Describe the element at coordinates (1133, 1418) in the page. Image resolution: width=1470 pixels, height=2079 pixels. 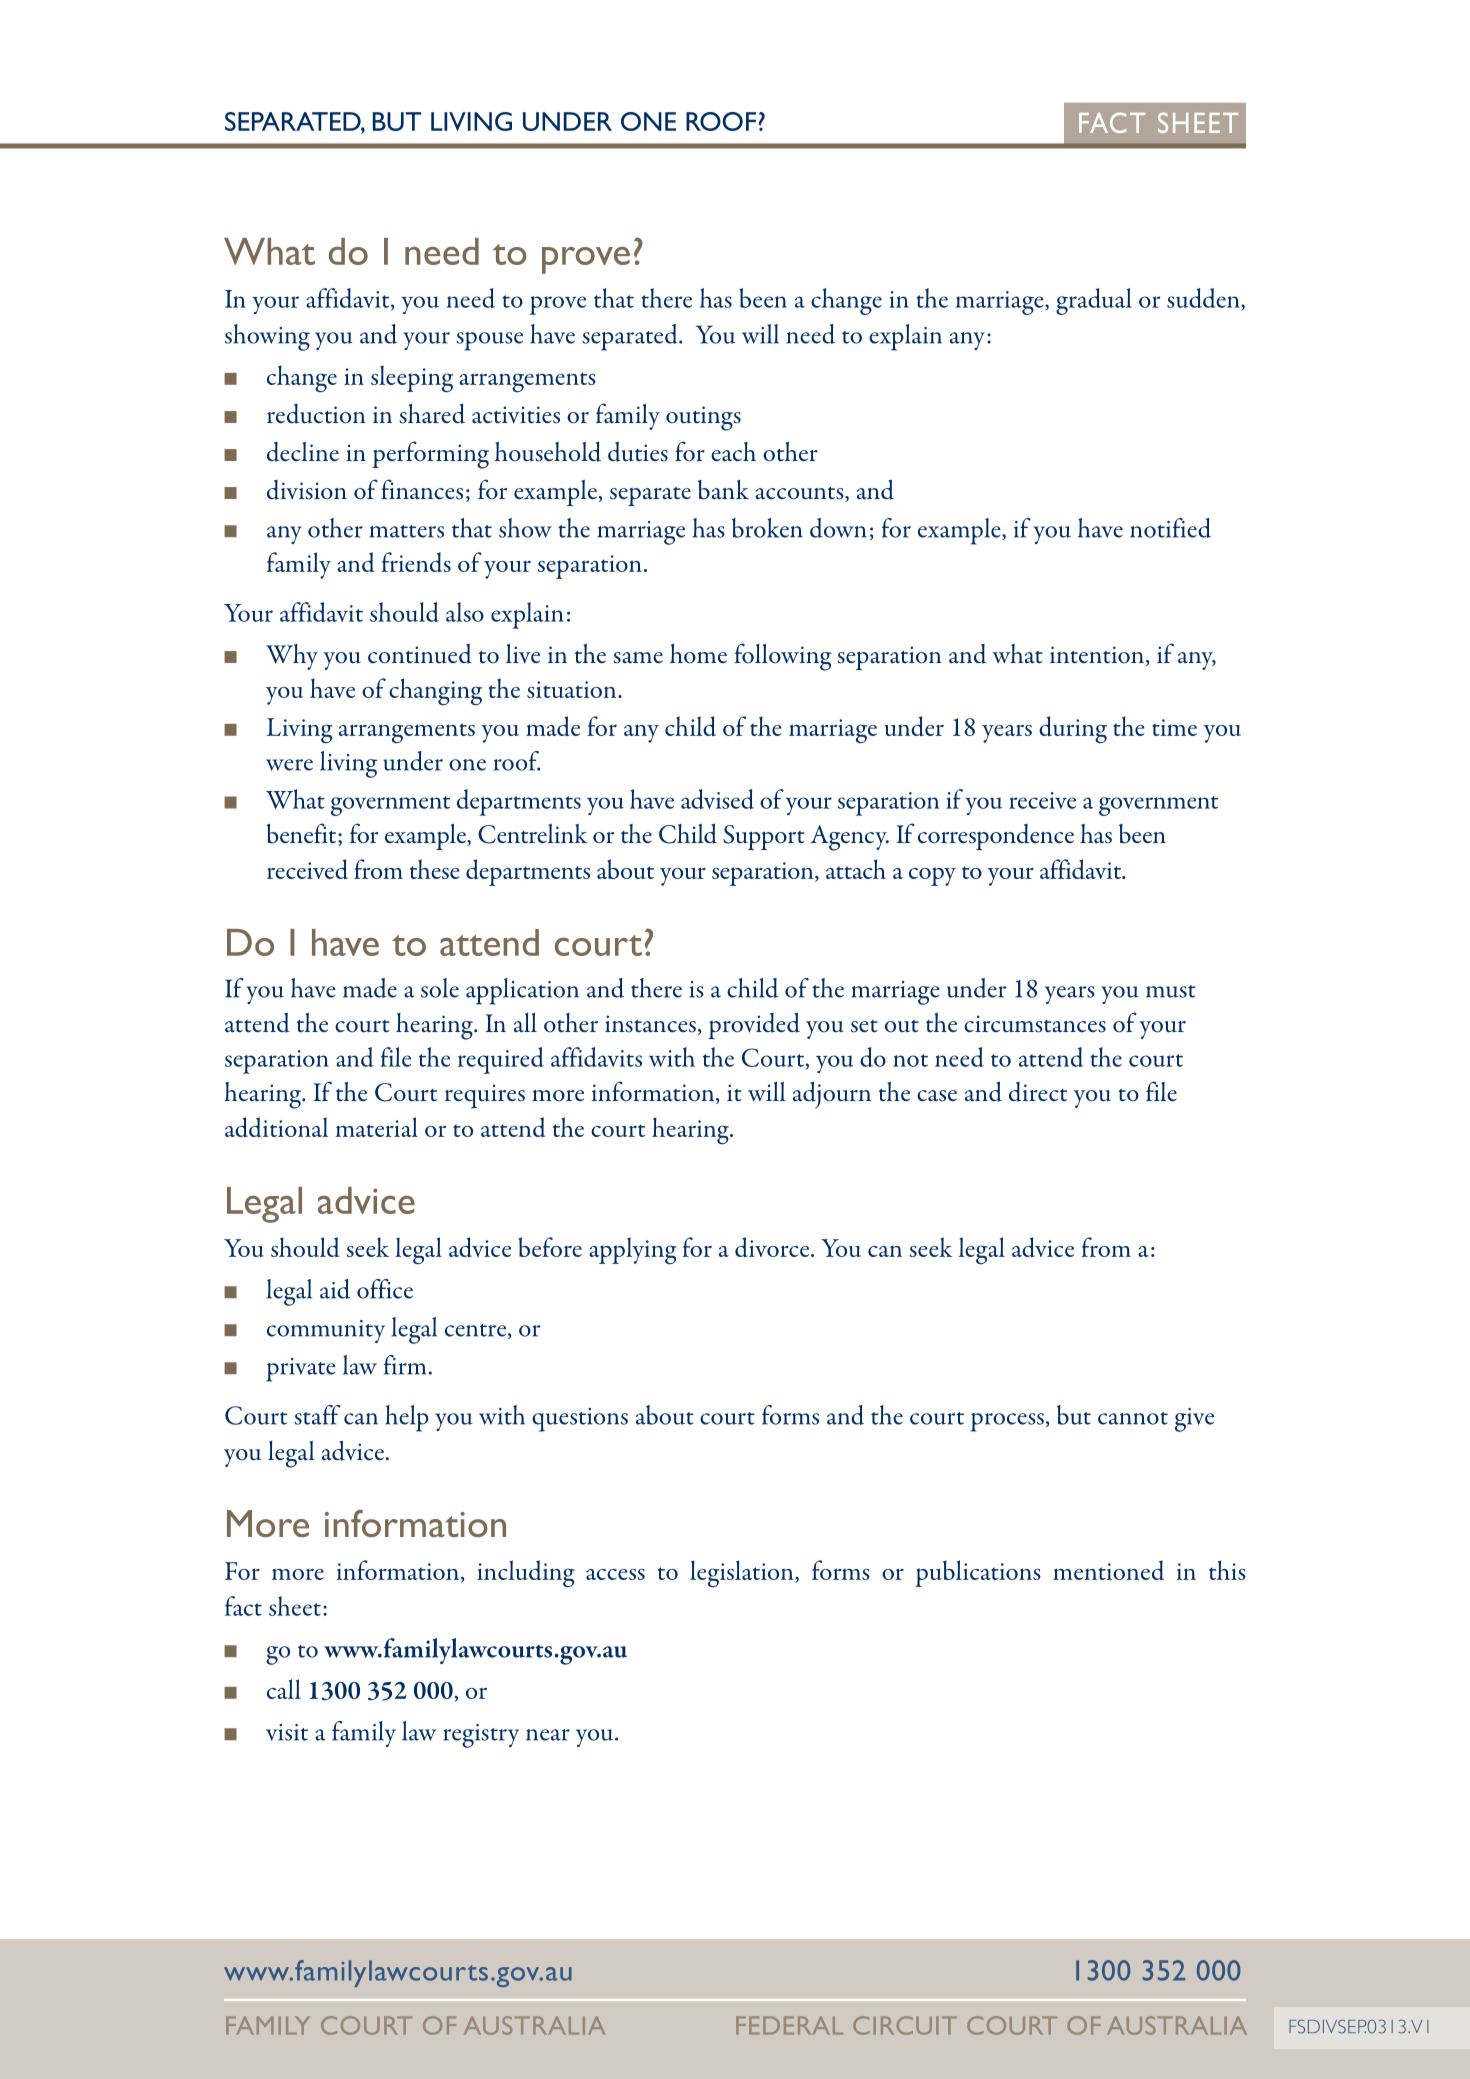
I see `cannot` at that location.
